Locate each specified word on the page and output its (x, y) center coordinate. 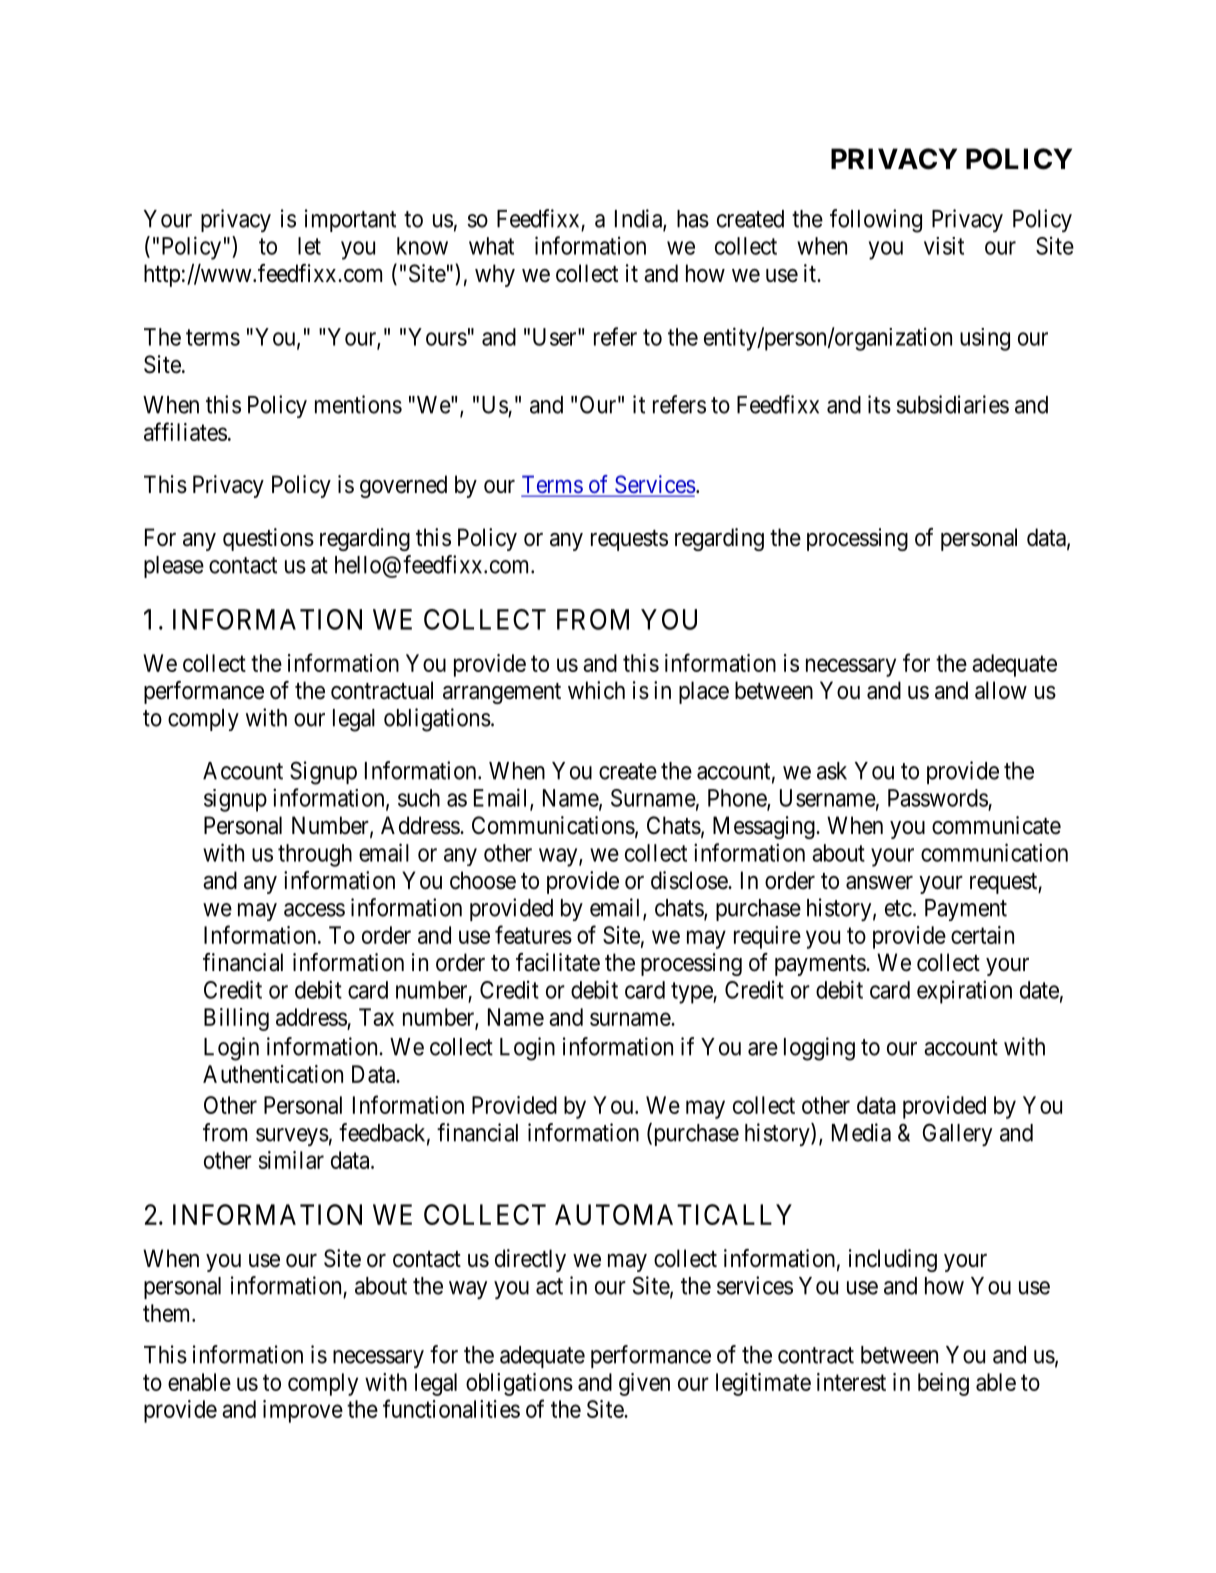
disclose (690, 880)
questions (268, 539)
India (639, 219)
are (763, 1049)
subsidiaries (952, 404)
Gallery (957, 1134)
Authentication (273, 1074)
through (315, 855)
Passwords (938, 798)
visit (944, 246)
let (309, 246)
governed (403, 486)
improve (303, 1411)
